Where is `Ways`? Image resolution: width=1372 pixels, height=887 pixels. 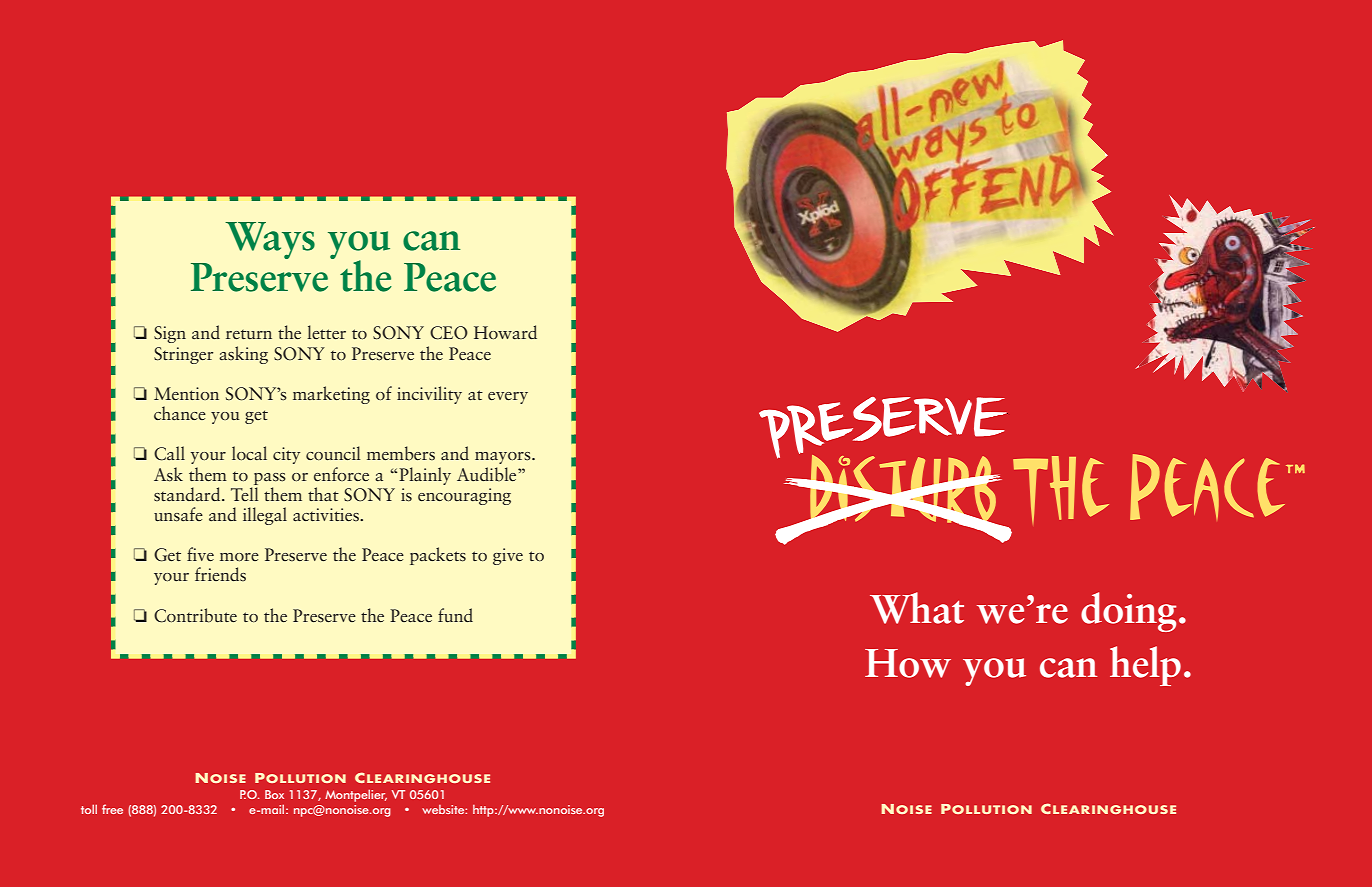 Ways is located at coordinates (270, 240).
